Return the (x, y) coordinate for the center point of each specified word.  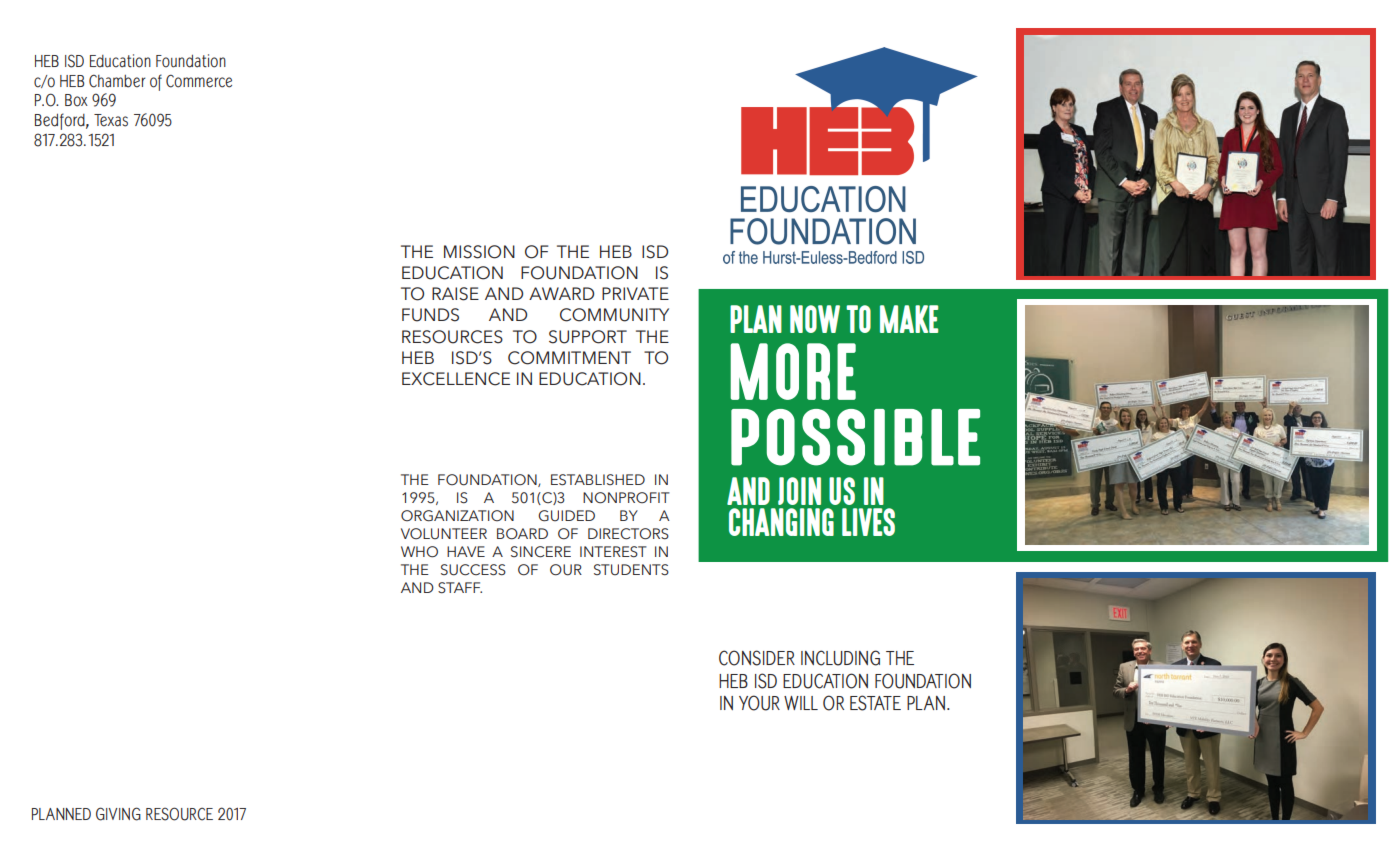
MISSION (479, 252)
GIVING (118, 814)
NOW (815, 319)
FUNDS (430, 315)
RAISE (455, 294)
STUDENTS (631, 570)
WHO (419, 552)
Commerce (199, 81)
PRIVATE (635, 293)
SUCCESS (473, 570)
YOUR (759, 703)
